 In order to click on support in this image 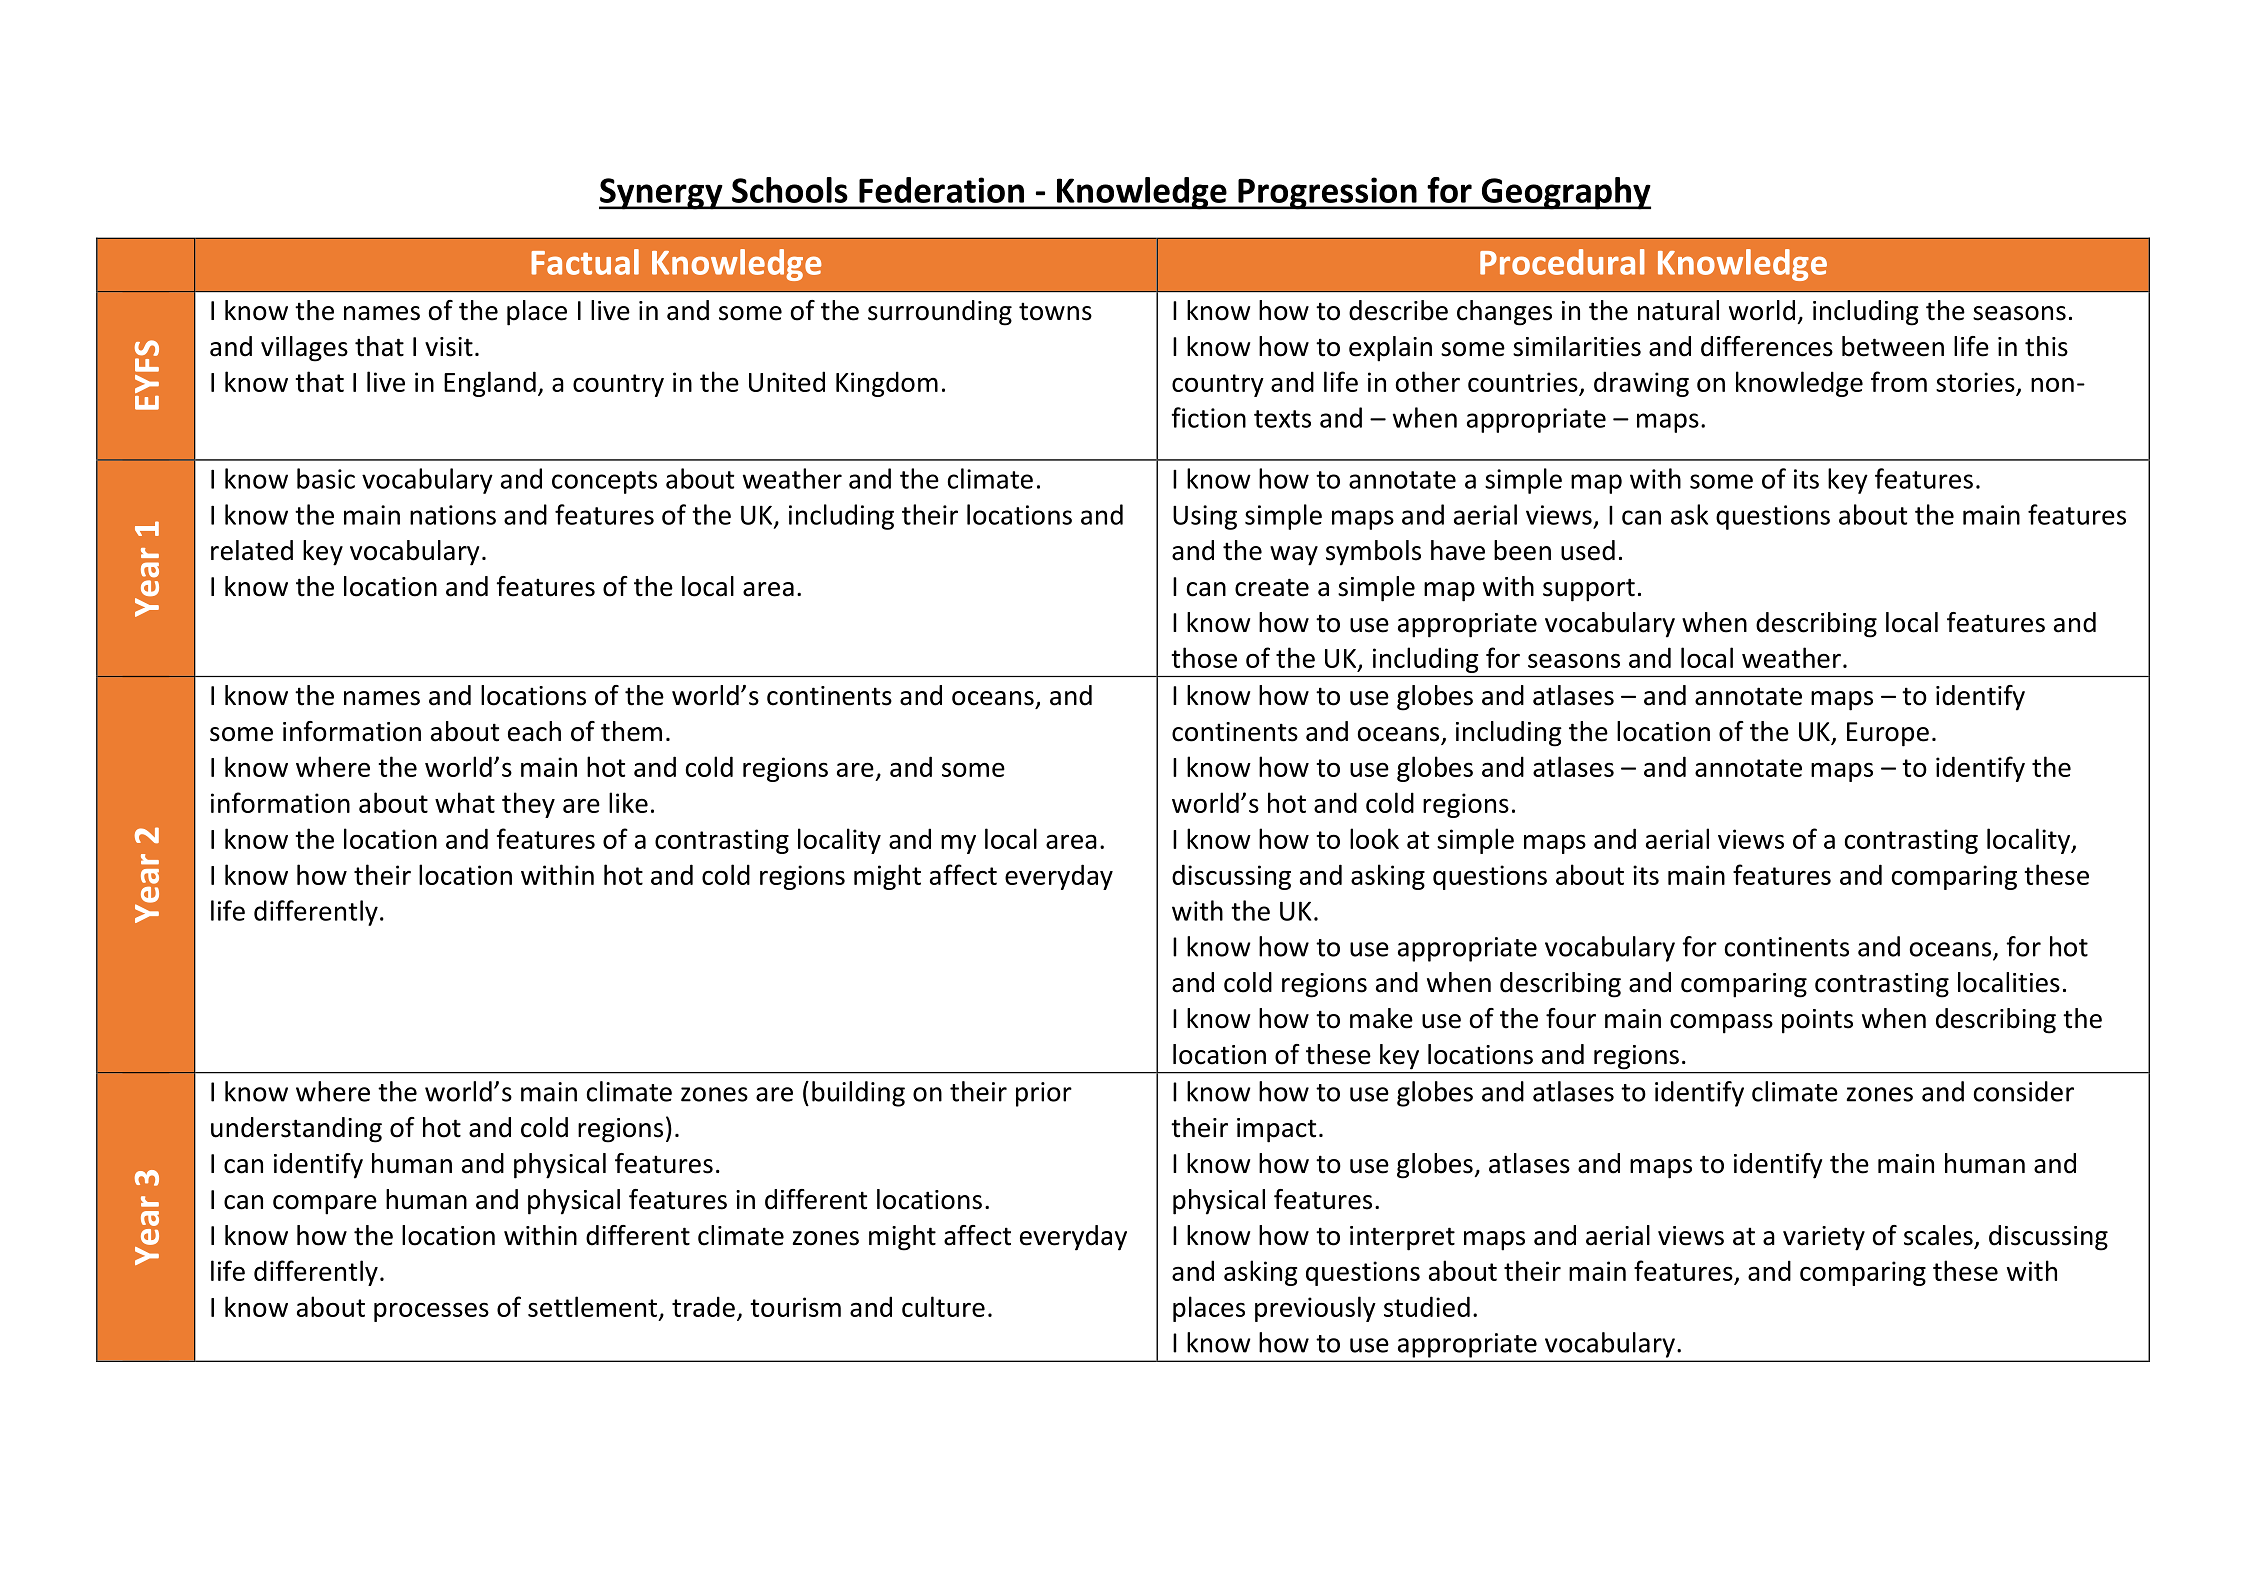, I will do `click(1589, 590)`.
